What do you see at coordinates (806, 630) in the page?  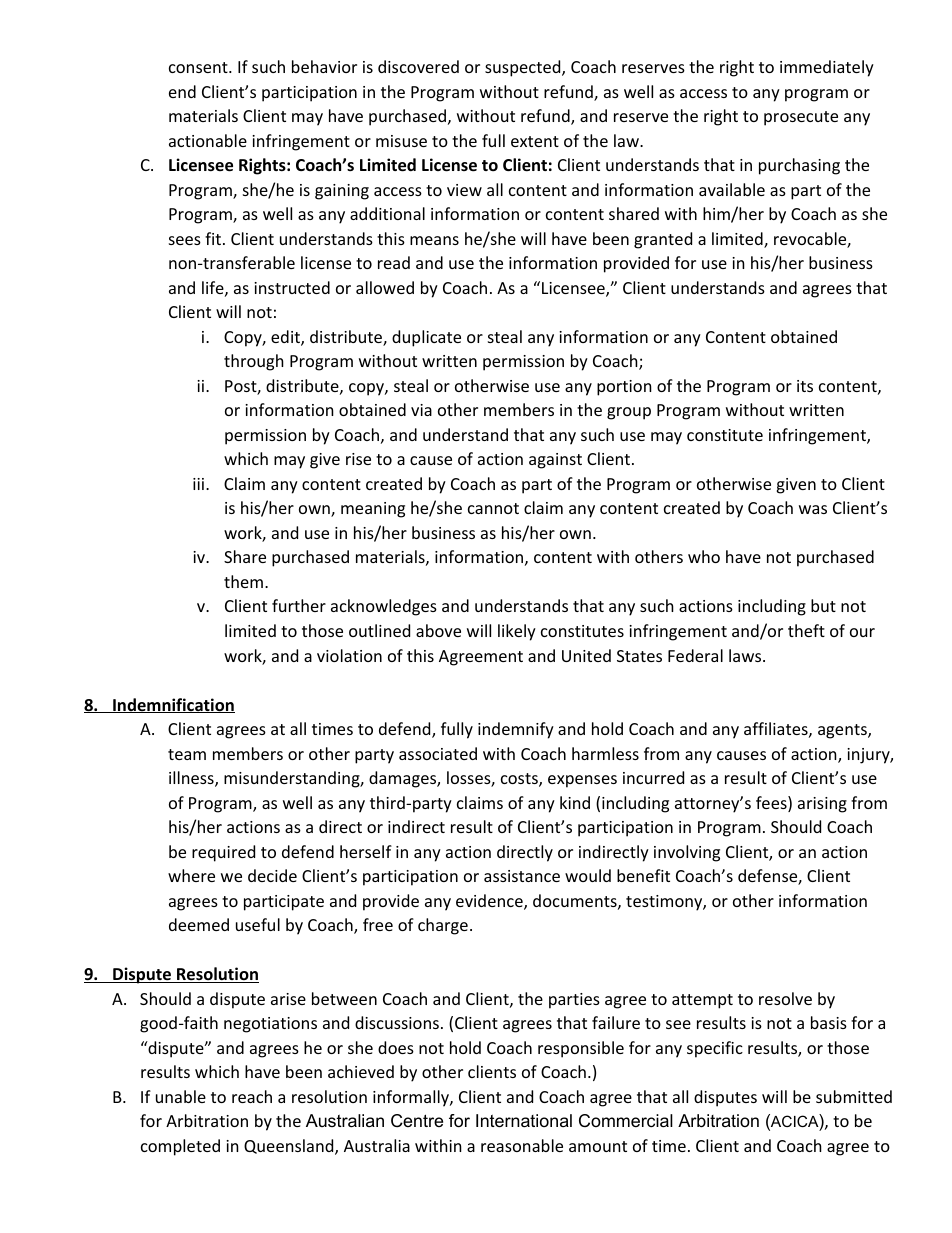 I see `theft` at bounding box center [806, 630].
